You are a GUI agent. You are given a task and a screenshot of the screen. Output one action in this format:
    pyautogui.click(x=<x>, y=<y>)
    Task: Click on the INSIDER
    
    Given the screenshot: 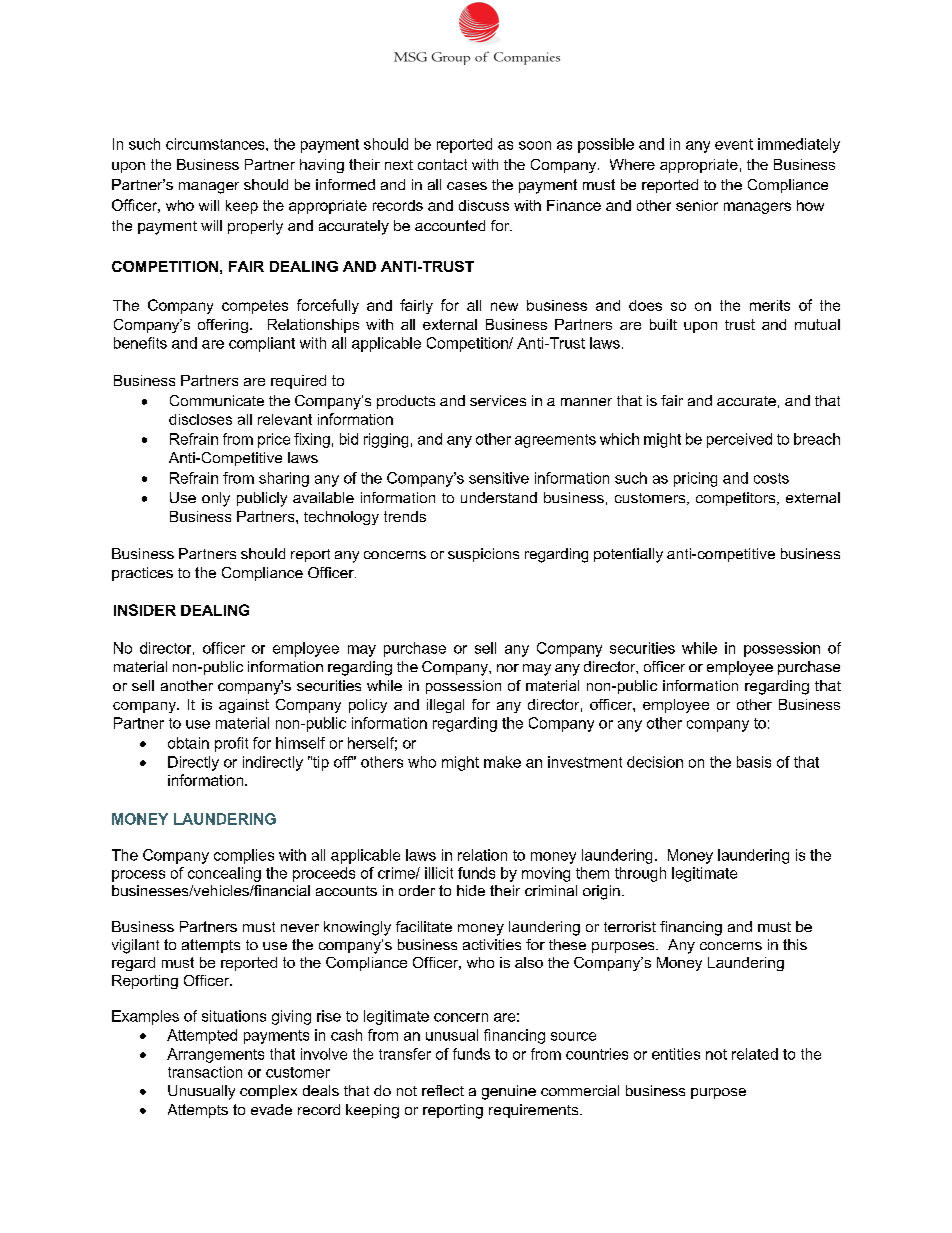 What is the action you would take?
    pyautogui.click(x=145, y=610)
